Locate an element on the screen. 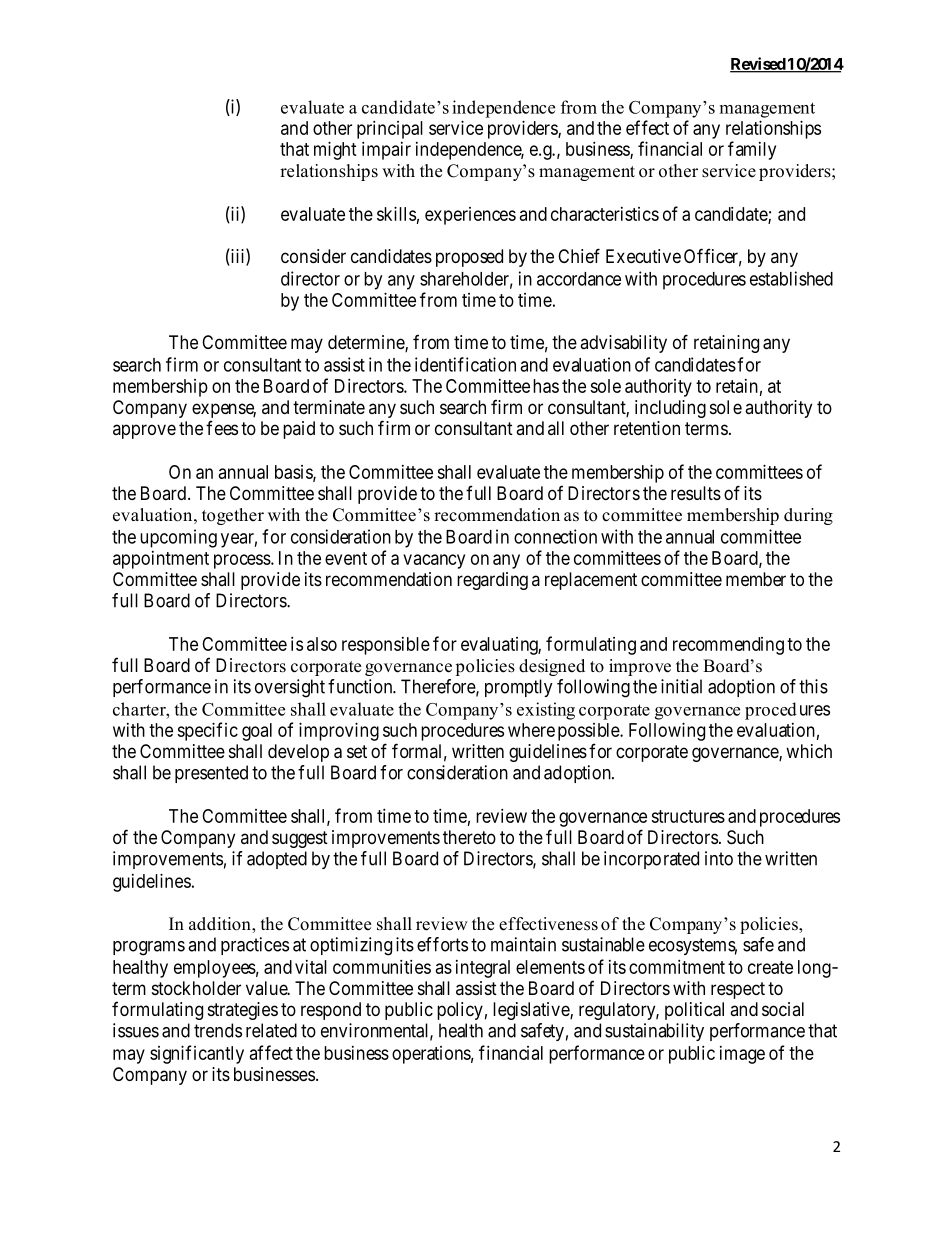  image is located at coordinates (742, 1055).
